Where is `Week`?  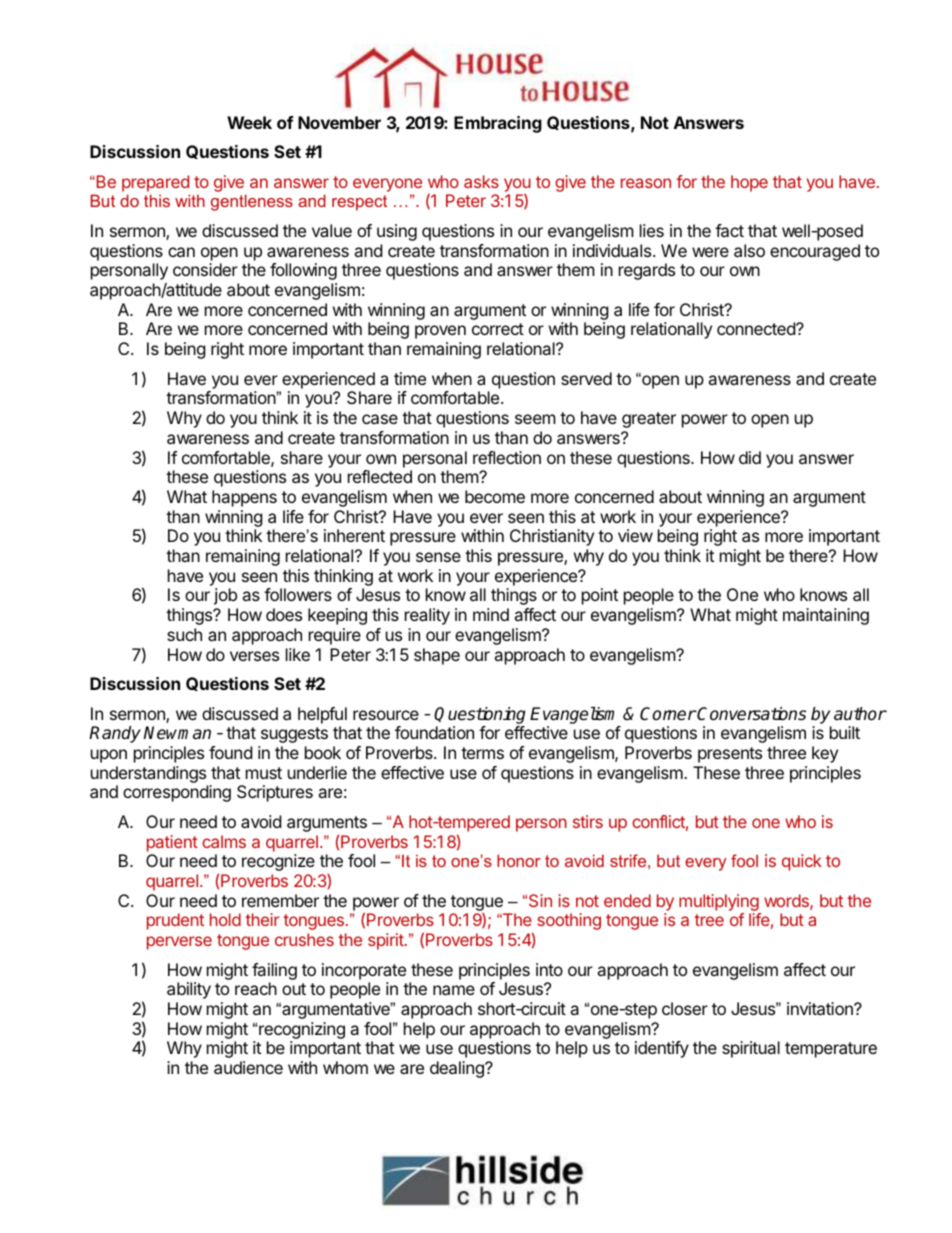
Week is located at coordinates (249, 122).
